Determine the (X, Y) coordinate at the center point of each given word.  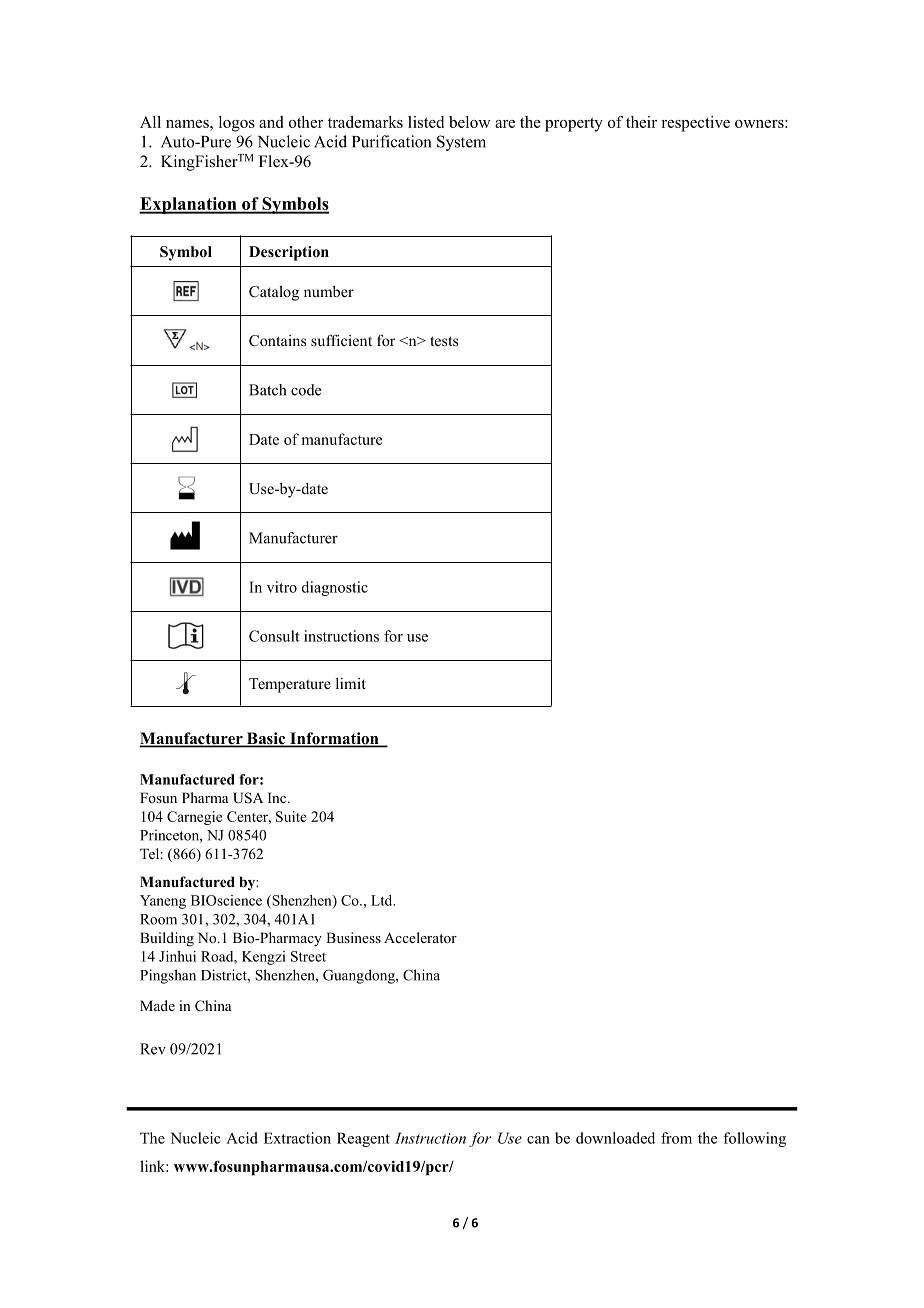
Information (334, 739)
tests (444, 341)
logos (237, 124)
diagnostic (335, 588)
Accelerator (420, 937)
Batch (267, 390)
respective (695, 124)
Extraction (297, 1138)
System (461, 143)
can (538, 1140)
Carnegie (194, 818)
